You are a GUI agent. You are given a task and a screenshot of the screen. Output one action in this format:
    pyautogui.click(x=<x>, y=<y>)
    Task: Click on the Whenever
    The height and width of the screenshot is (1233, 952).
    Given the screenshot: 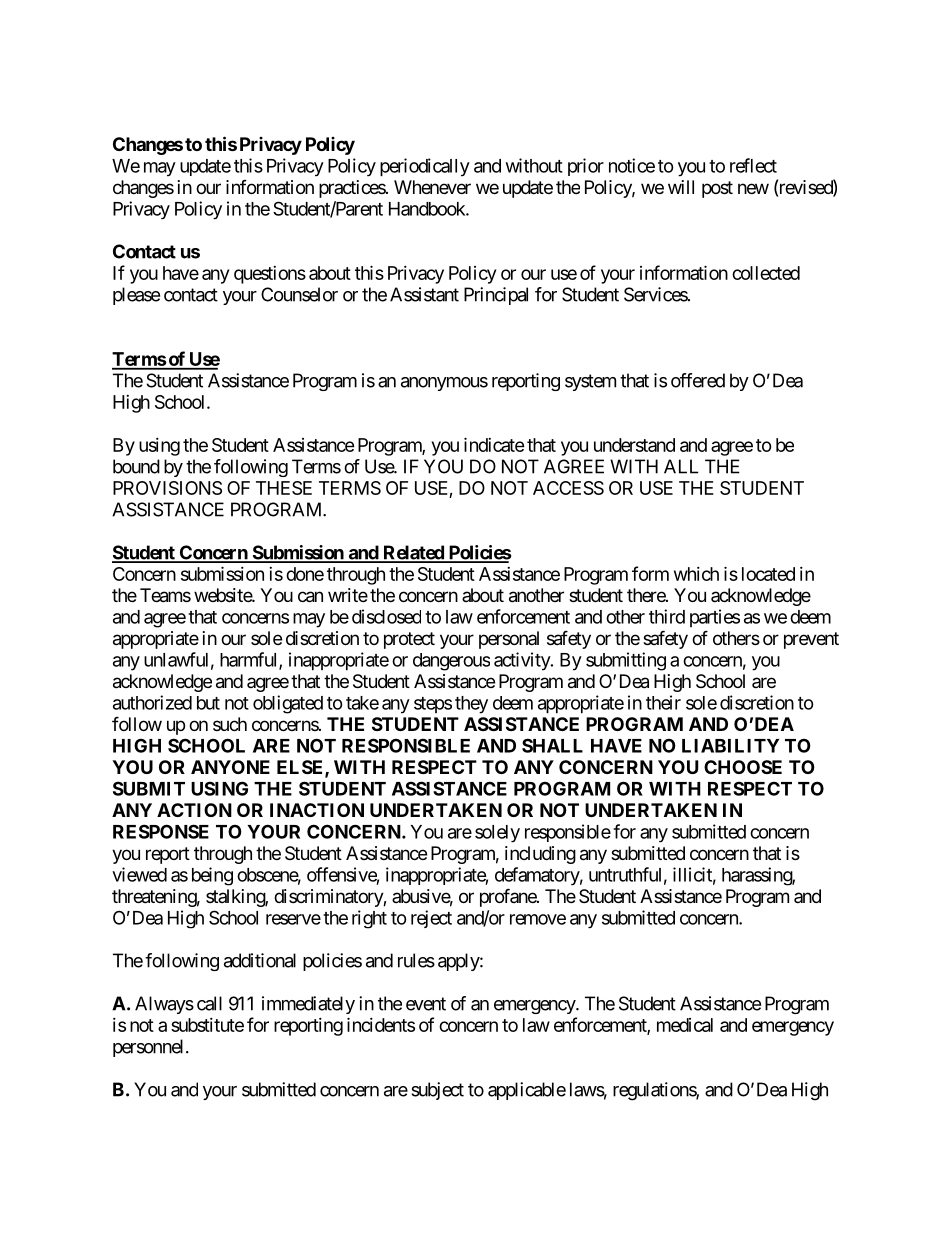 What is the action you would take?
    pyautogui.click(x=432, y=187)
